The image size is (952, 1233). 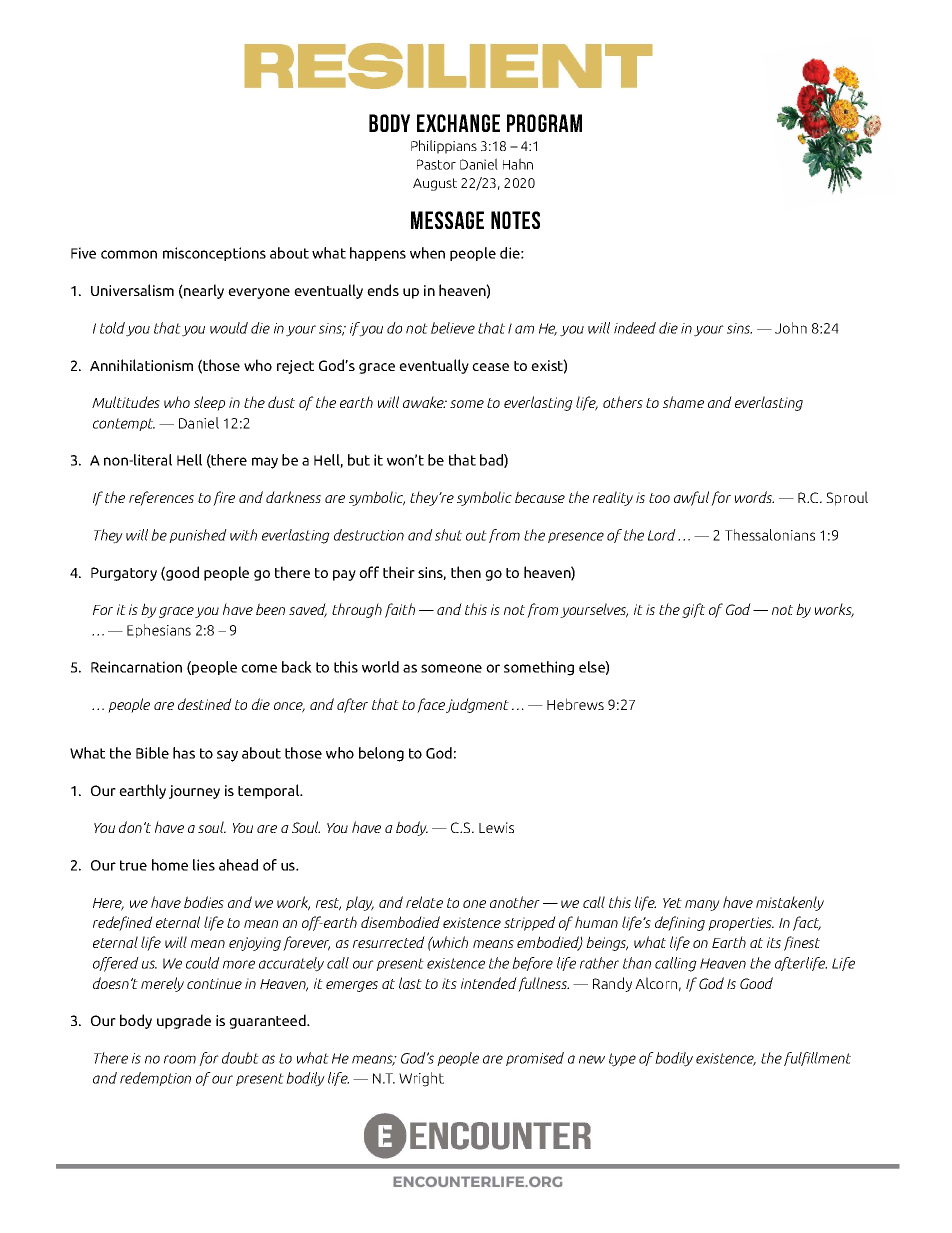 What do you see at coordinates (544, 123) in the document?
I see `PROGRAM` at bounding box center [544, 123].
